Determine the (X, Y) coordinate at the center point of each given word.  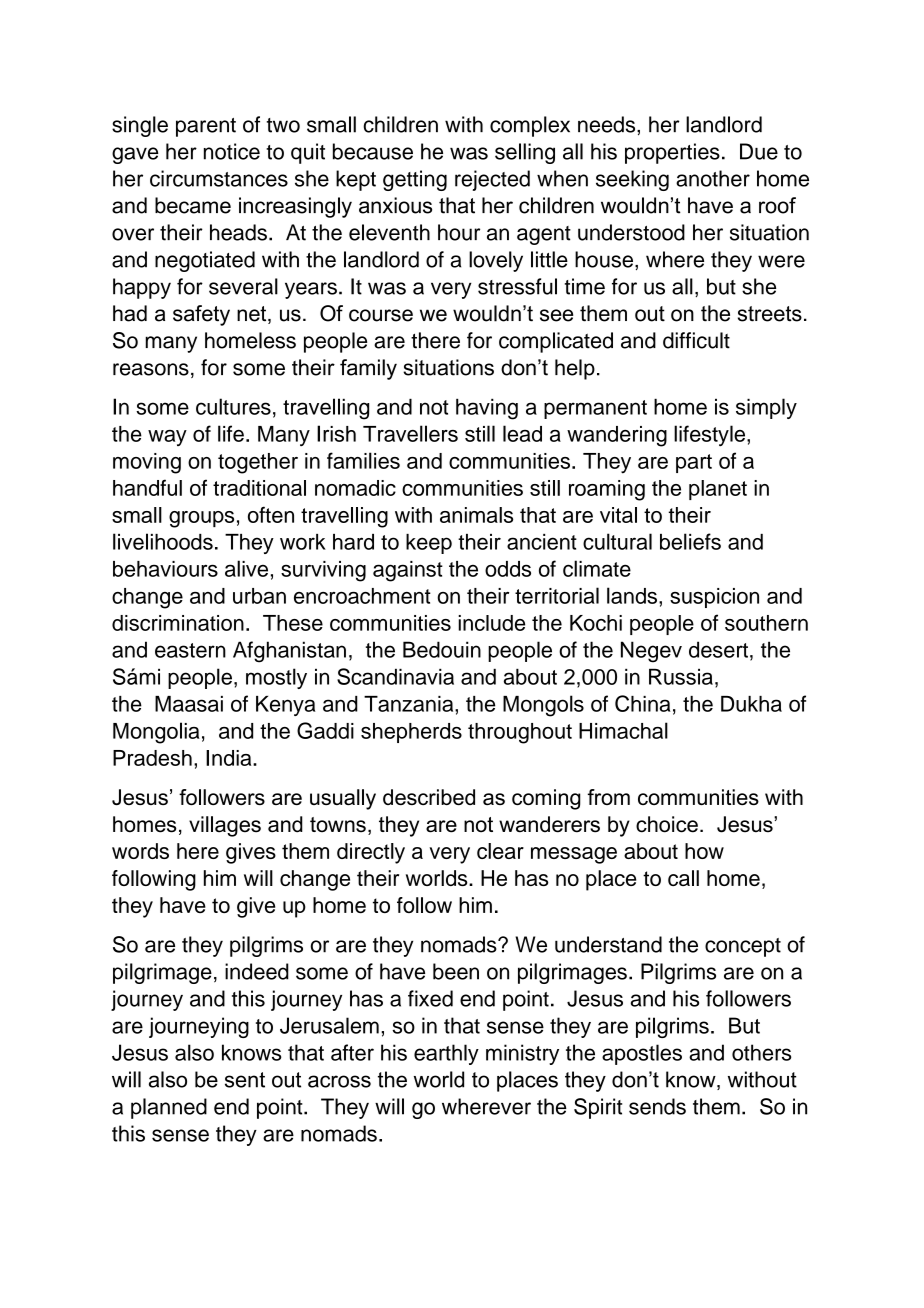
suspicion (714, 598)
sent (245, 1080)
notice (232, 151)
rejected (492, 180)
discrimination (178, 623)
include (491, 623)
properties (672, 153)
